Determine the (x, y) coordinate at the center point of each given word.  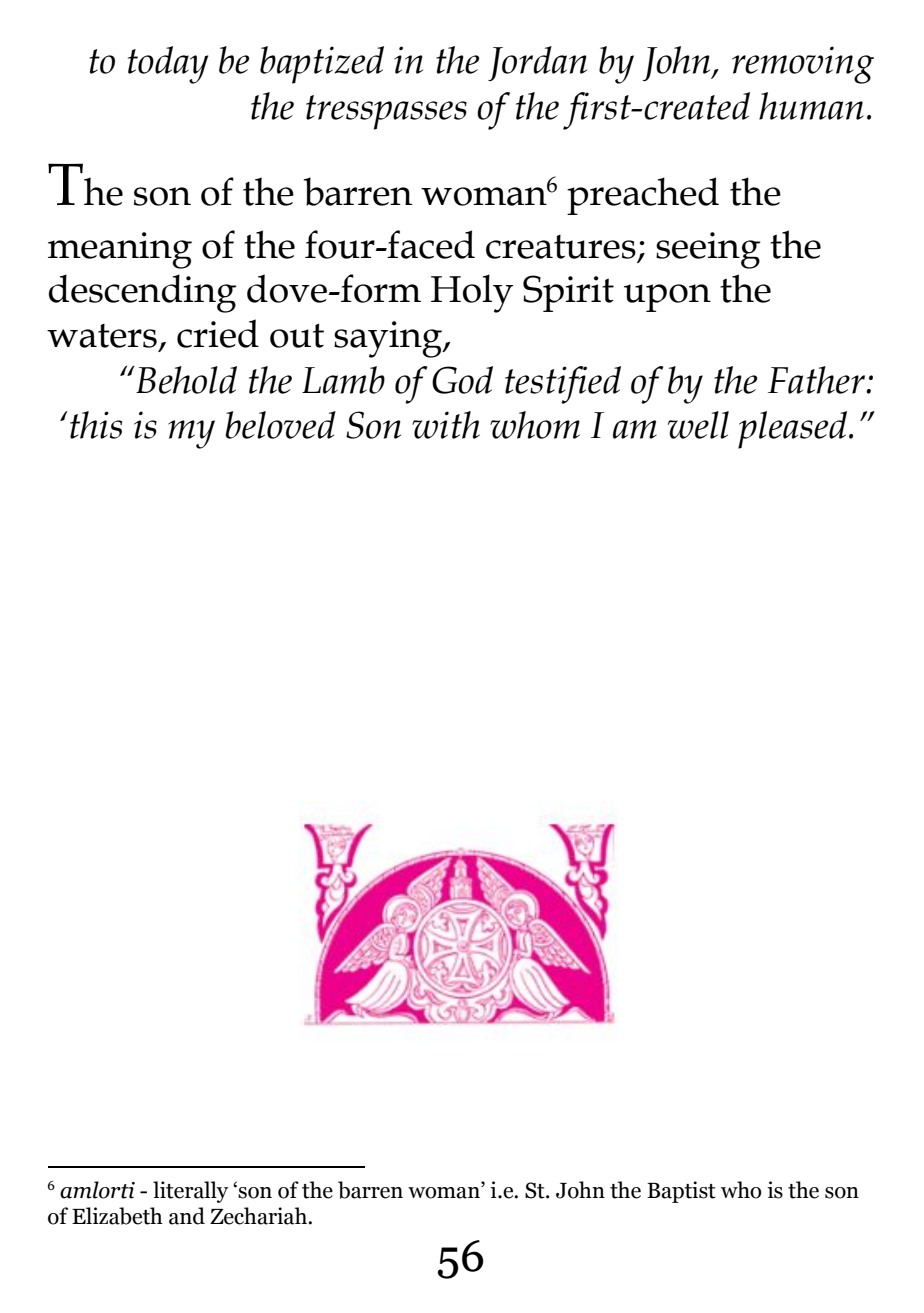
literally (190, 1192)
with (446, 425)
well (698, 425)
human (811, 106)
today (168, 65)
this (96, 425)
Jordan (537, 63)
